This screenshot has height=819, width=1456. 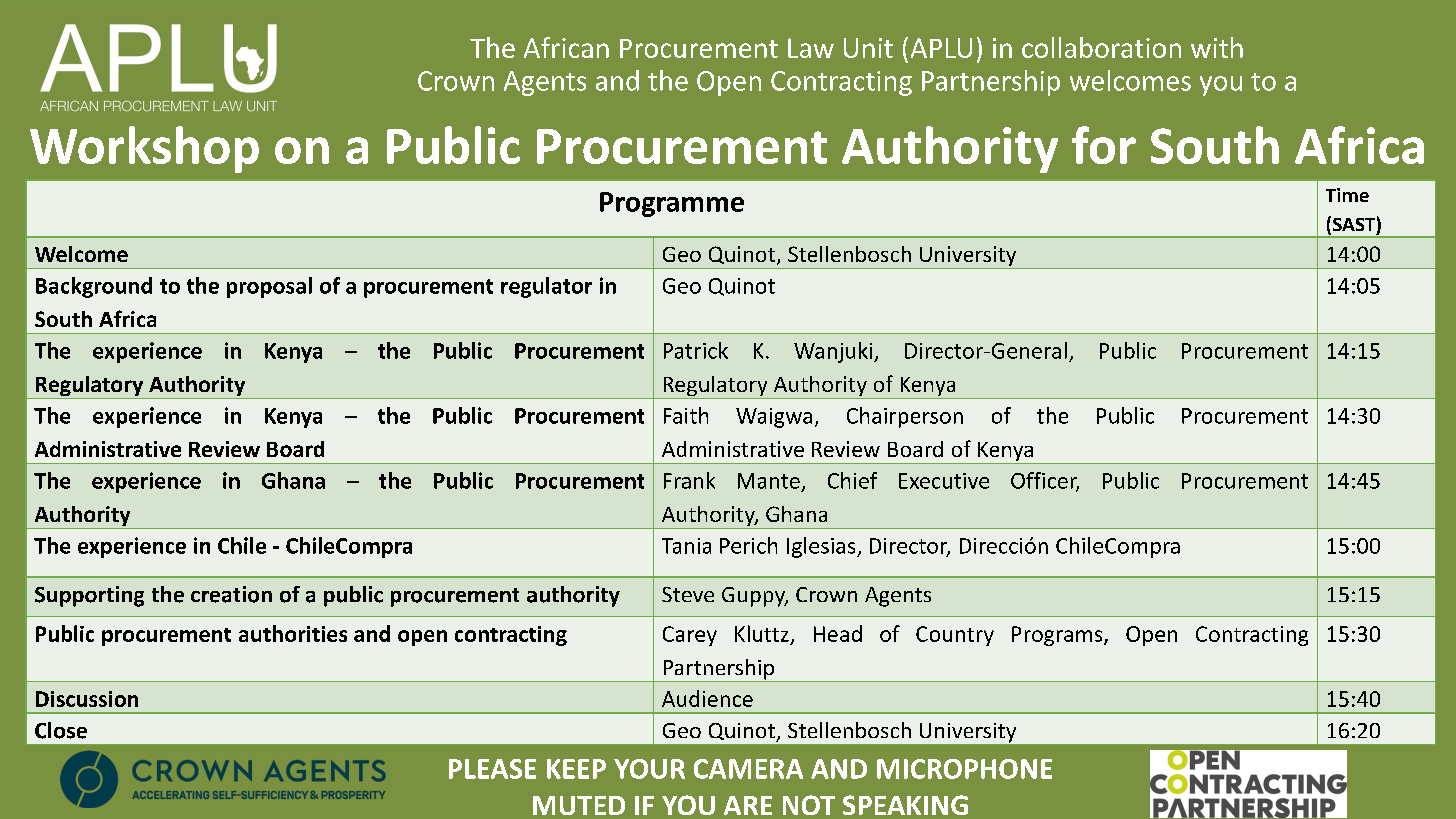 I want to click on with, so click(x=1217, y=47).
